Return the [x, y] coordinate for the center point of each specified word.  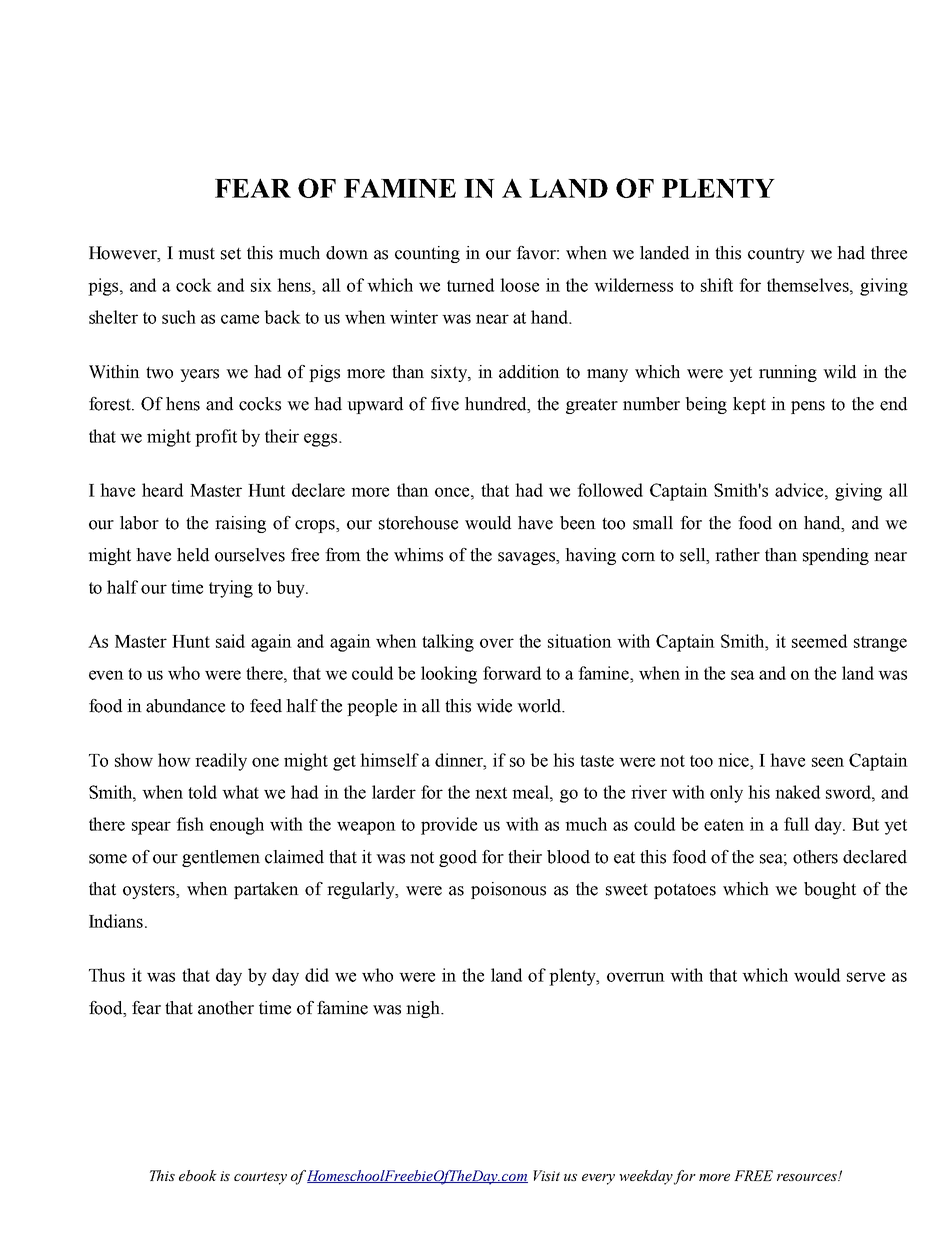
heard [162, 490]
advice [800, 490]
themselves [809, 285]
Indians [116, 921]
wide [494, 706]
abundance [185, 706]
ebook [198, 1175]
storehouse [418, 523]
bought [830, 890]
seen [828, 762]
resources [808, 1177]
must [196, 253]
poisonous [508, 890]
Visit [546, 1175]
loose [519, 285]
